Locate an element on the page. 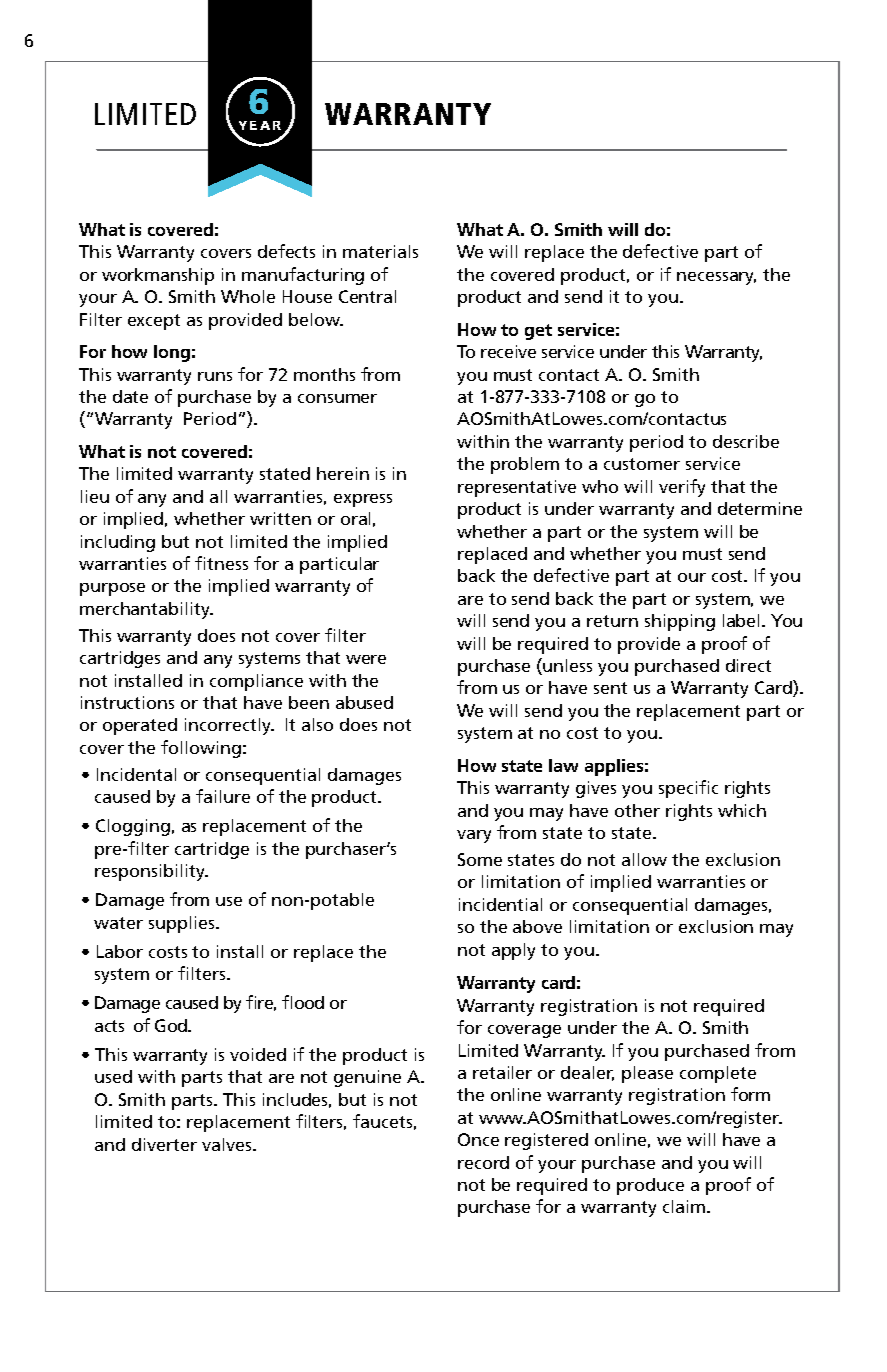 The image size is (887, 1372). materials is located at coordinates (380, 251).
